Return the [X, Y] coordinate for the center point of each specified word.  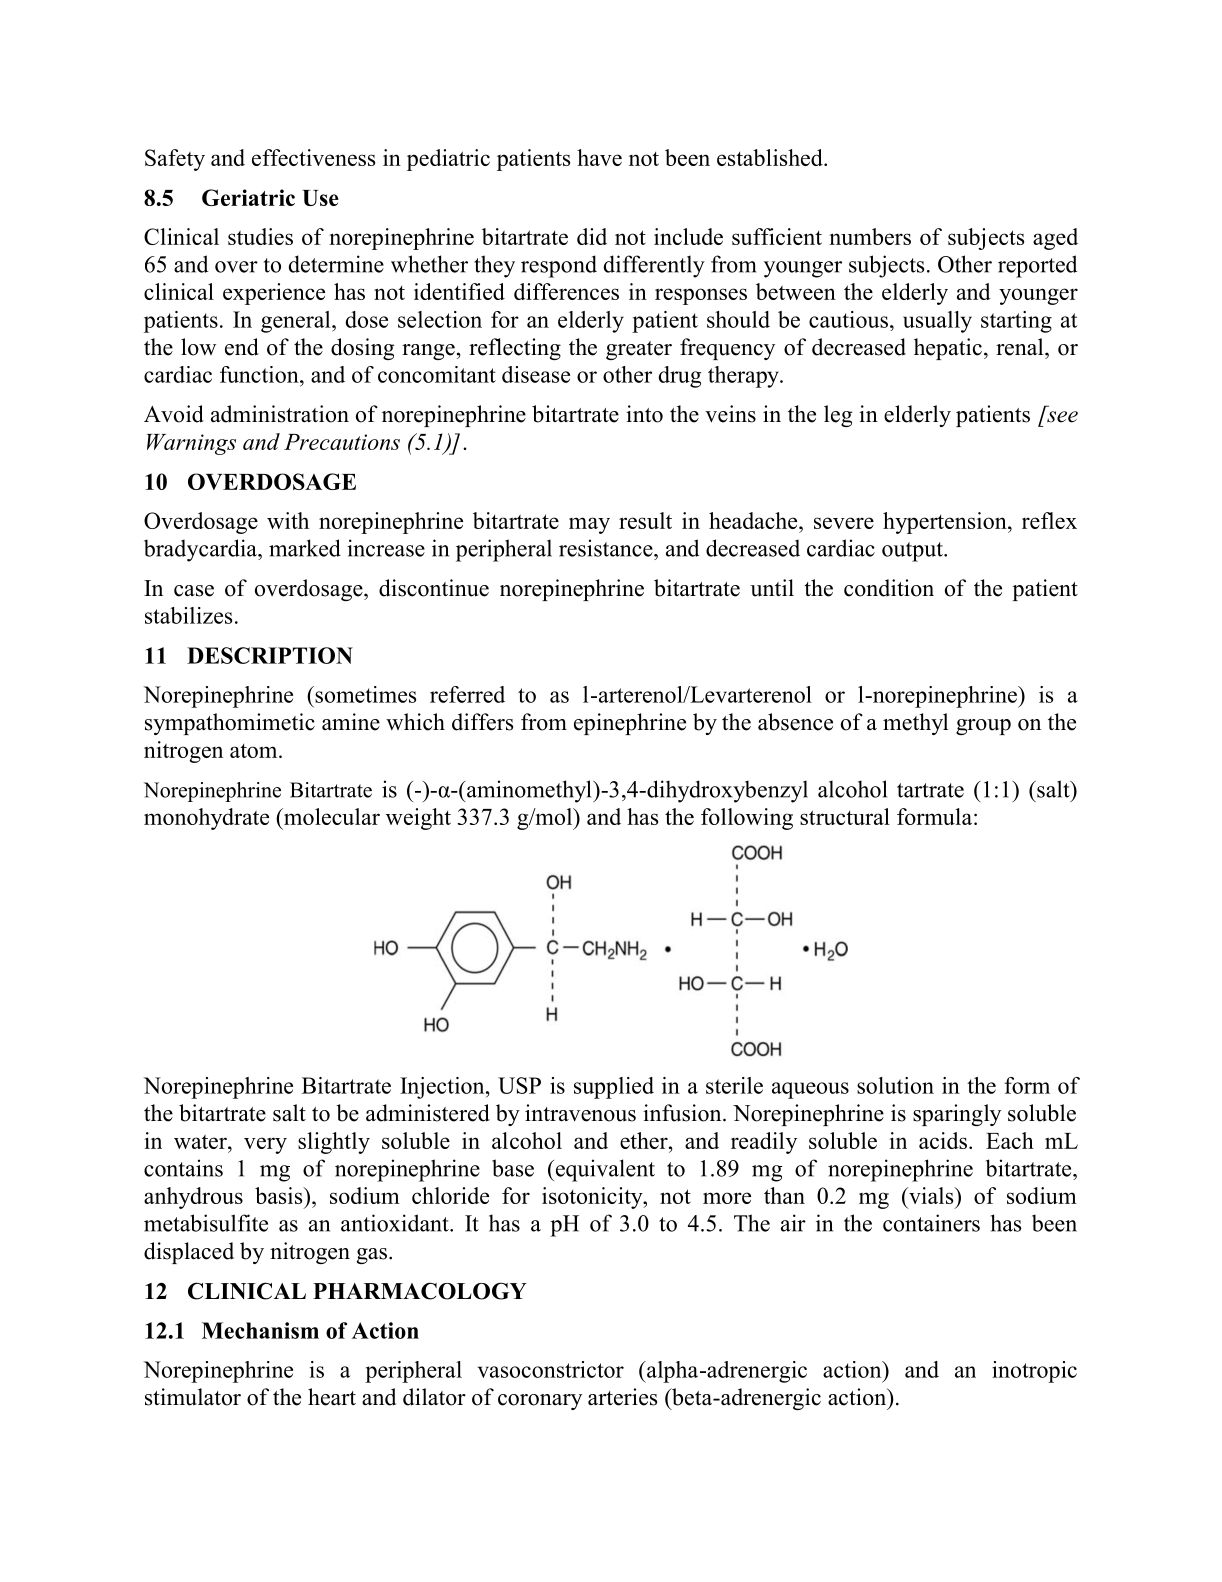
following [747, 819]
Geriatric [248, 197]
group [983, 727]
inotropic [1034, 1372]
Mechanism [260, 1330]
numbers [870, 236]
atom [255, 751]
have [599, 157]
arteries [622, 1397]
